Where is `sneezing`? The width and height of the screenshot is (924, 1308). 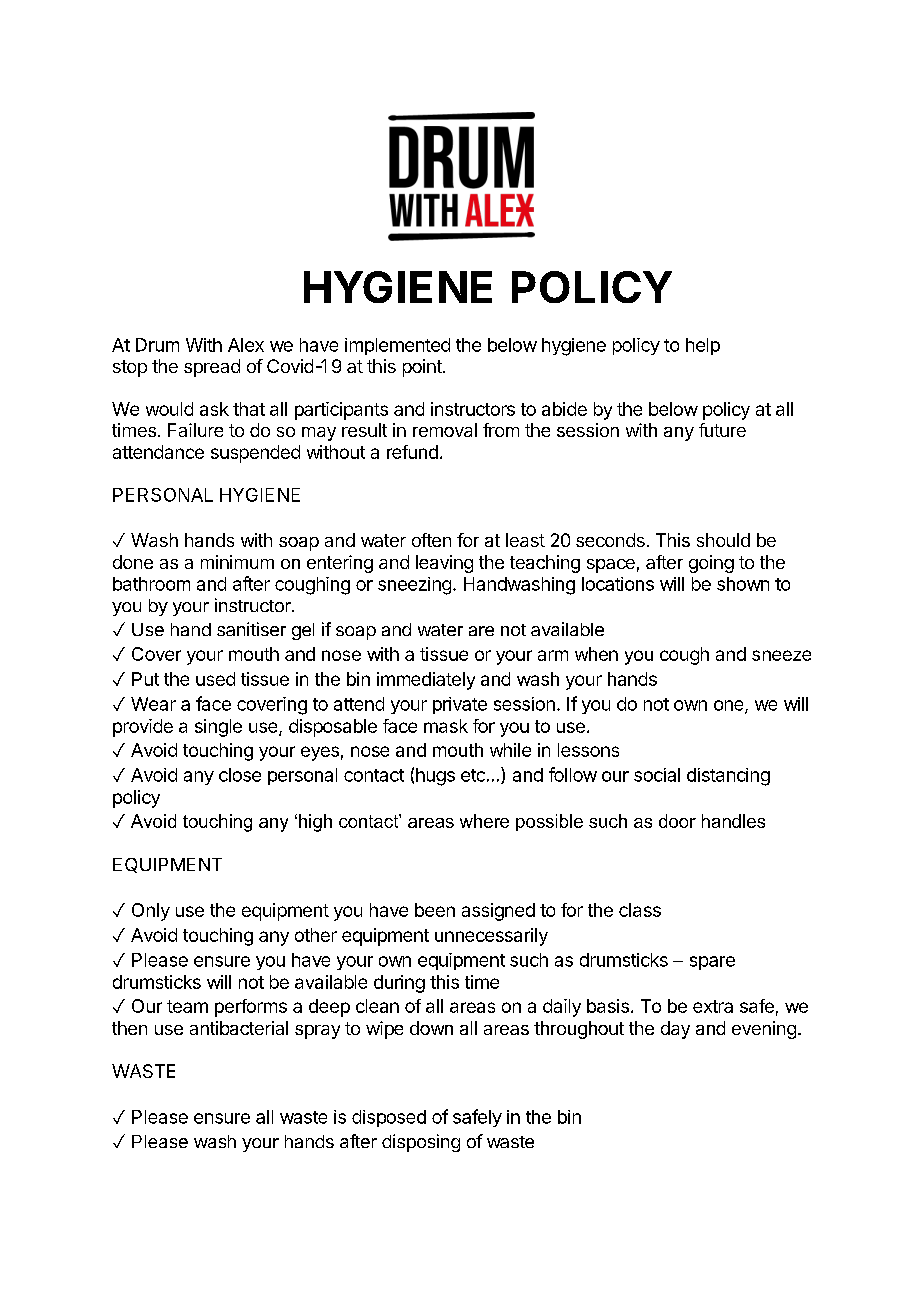 sneezing is located at coordinates (414, 586).
